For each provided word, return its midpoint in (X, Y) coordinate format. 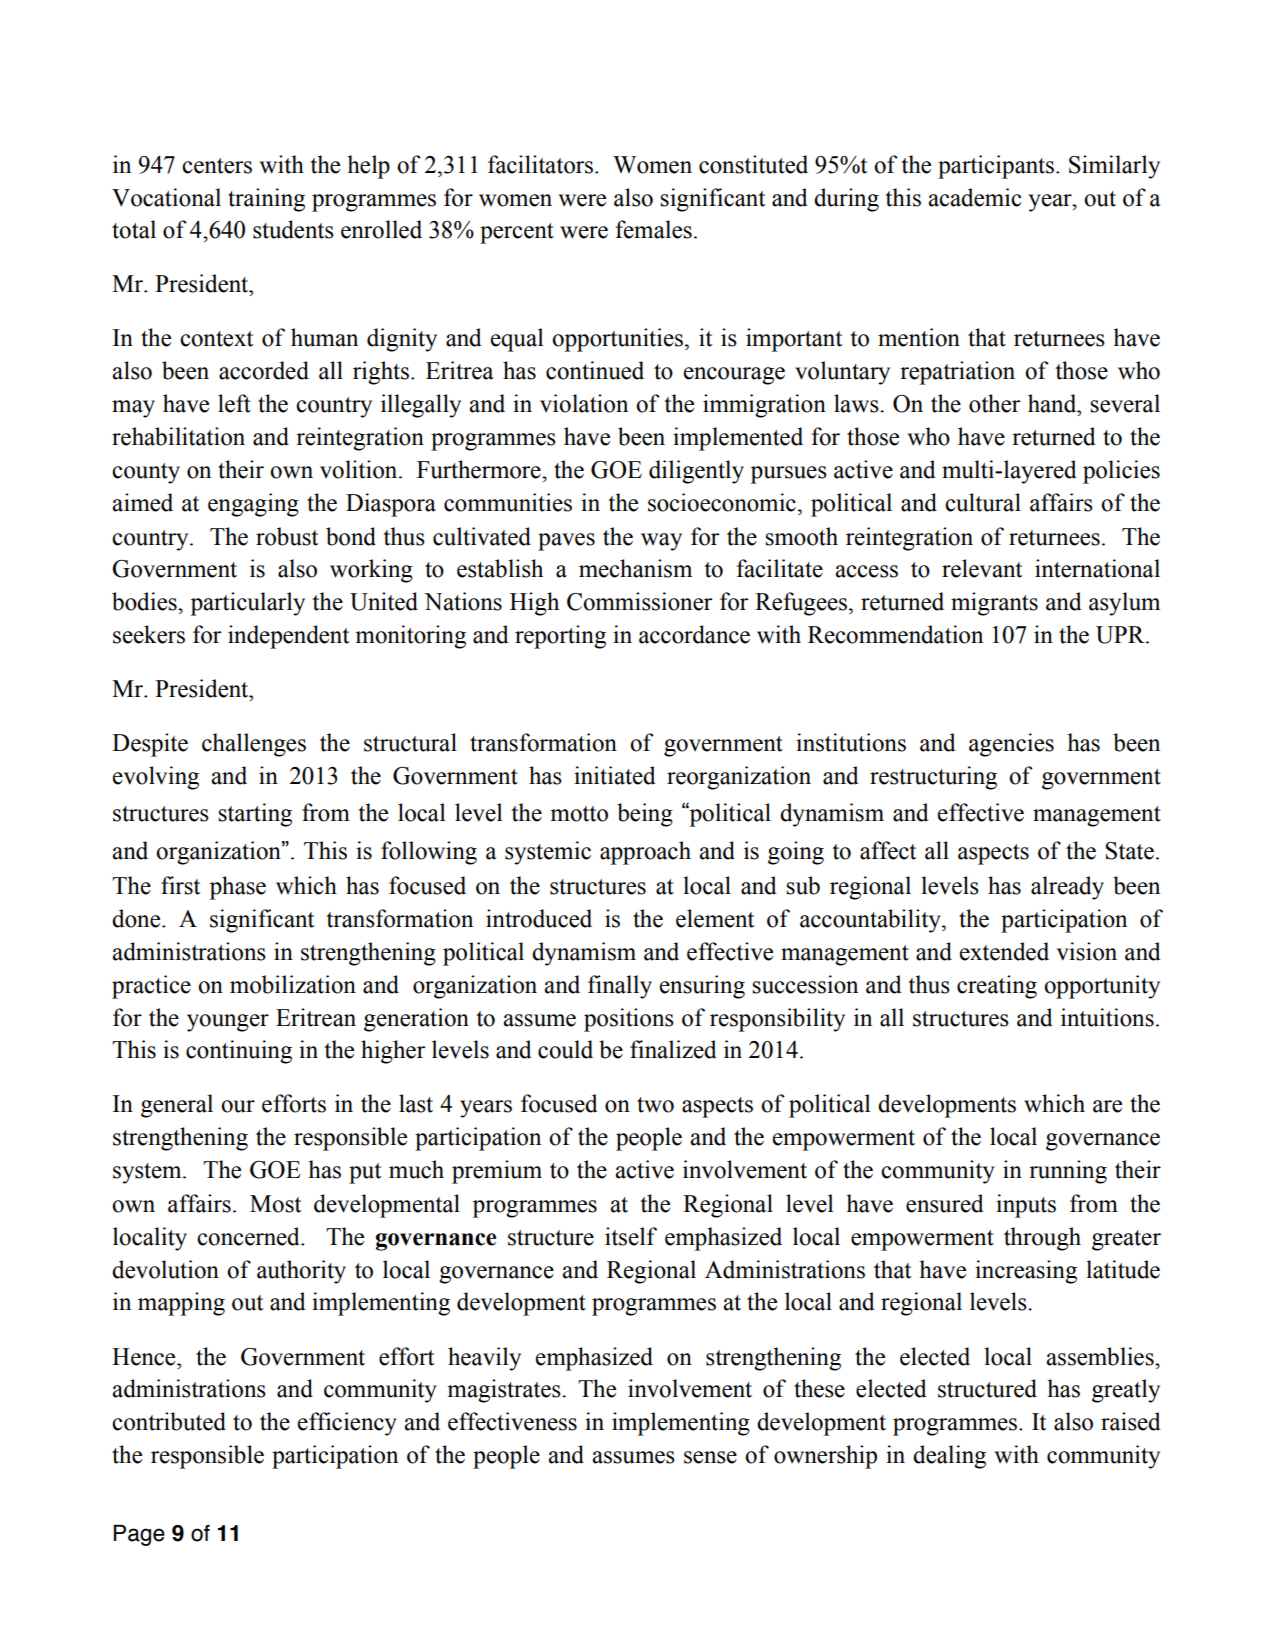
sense (710, 1457)
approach (645, 853)
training (266, 200)
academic (975, 197)
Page (139, 1535)
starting (255, 815)
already (1067, 888)
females (653, 229)
